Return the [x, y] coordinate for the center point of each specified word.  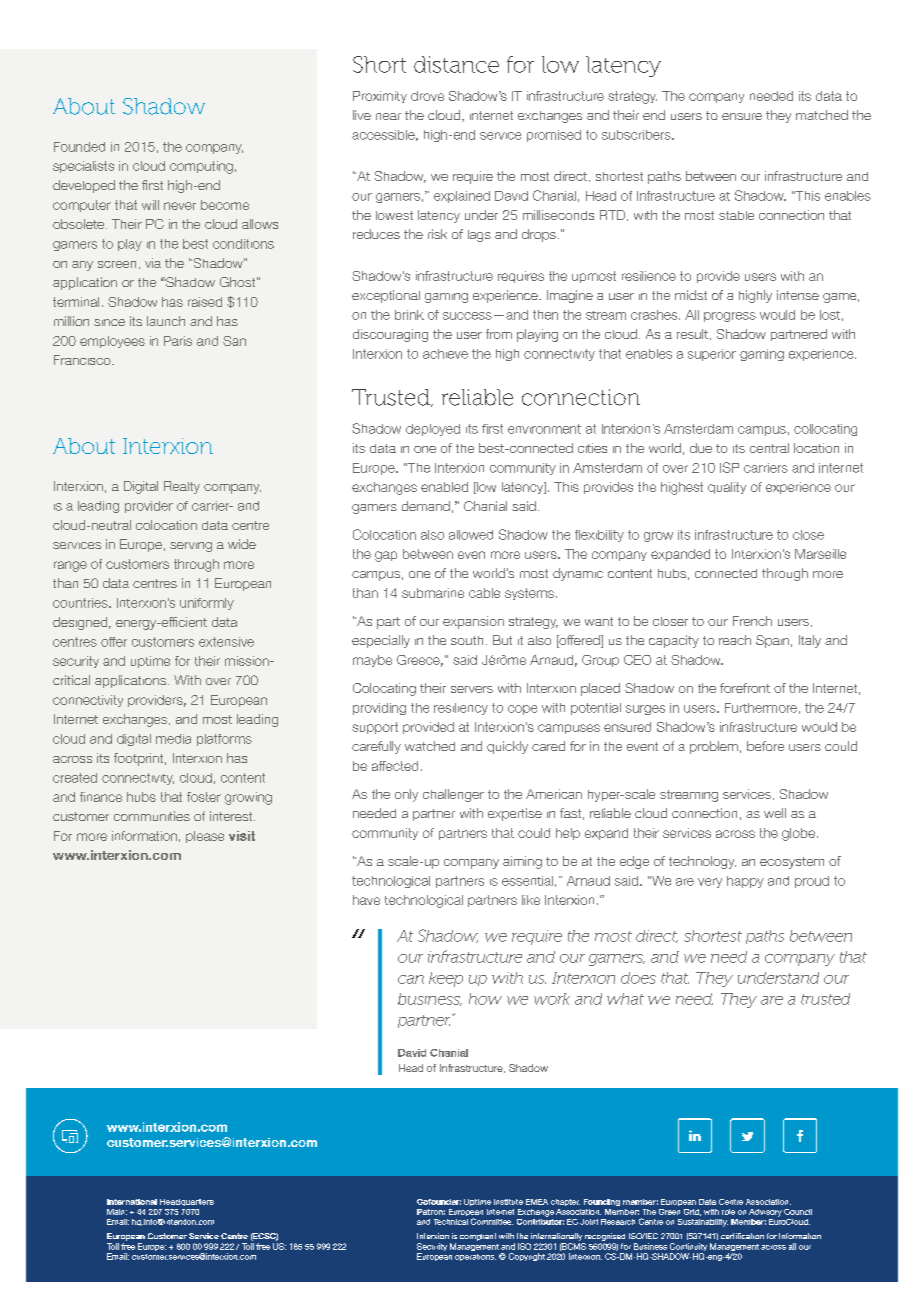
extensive [226, 642]
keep [446, 979]
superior [712, 355]
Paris [178, 341]
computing [201, 167]
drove [427, 96]
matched [822, 115]
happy [745, 882]
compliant [478, 1237]
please [205, 837]
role [728, 1212]
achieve [445, 354]
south [467, 640]
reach [735, 640]
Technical [451, 1222]
